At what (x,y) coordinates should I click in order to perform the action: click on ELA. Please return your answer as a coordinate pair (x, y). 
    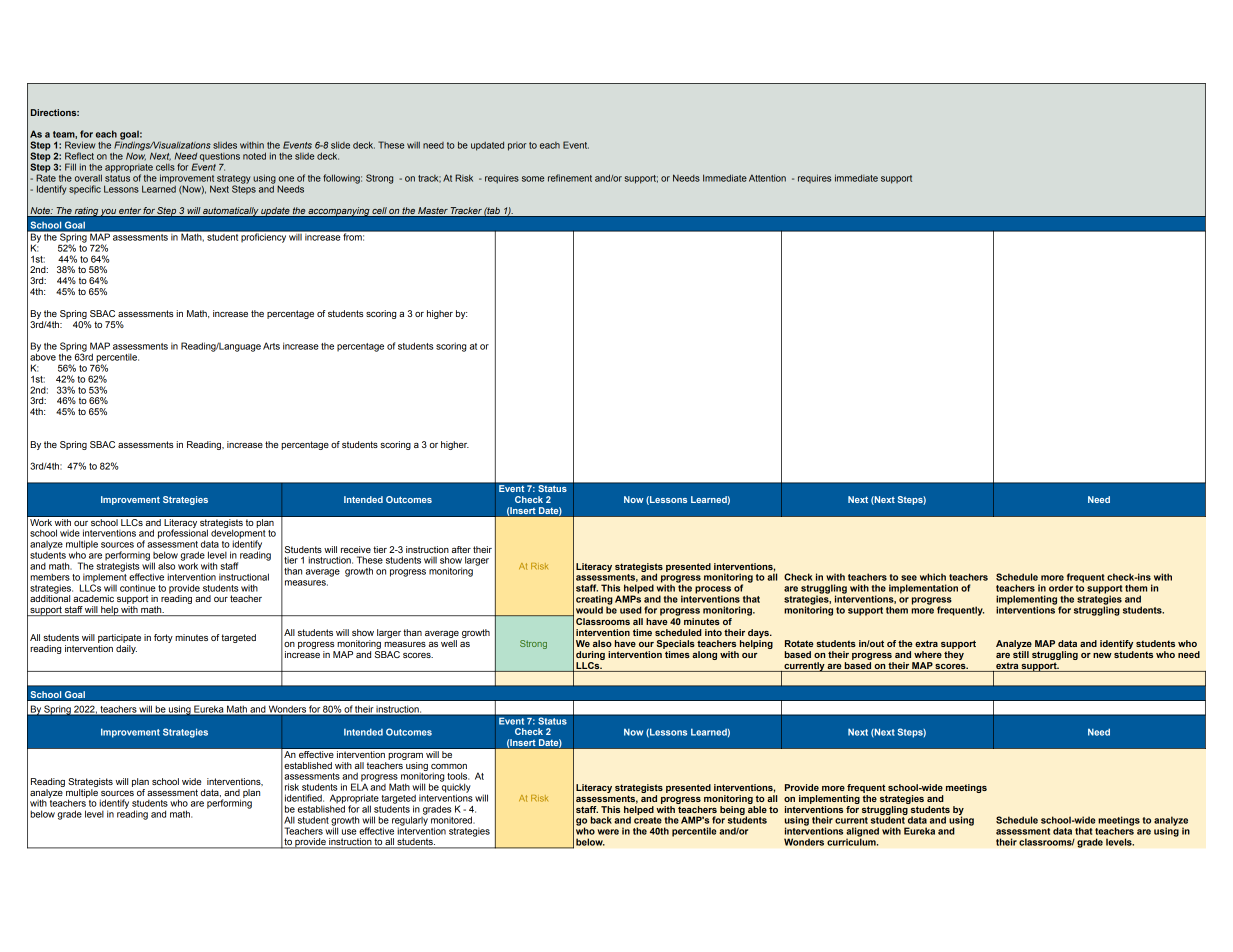
    Looking at the image, I should click on (359, 786).
